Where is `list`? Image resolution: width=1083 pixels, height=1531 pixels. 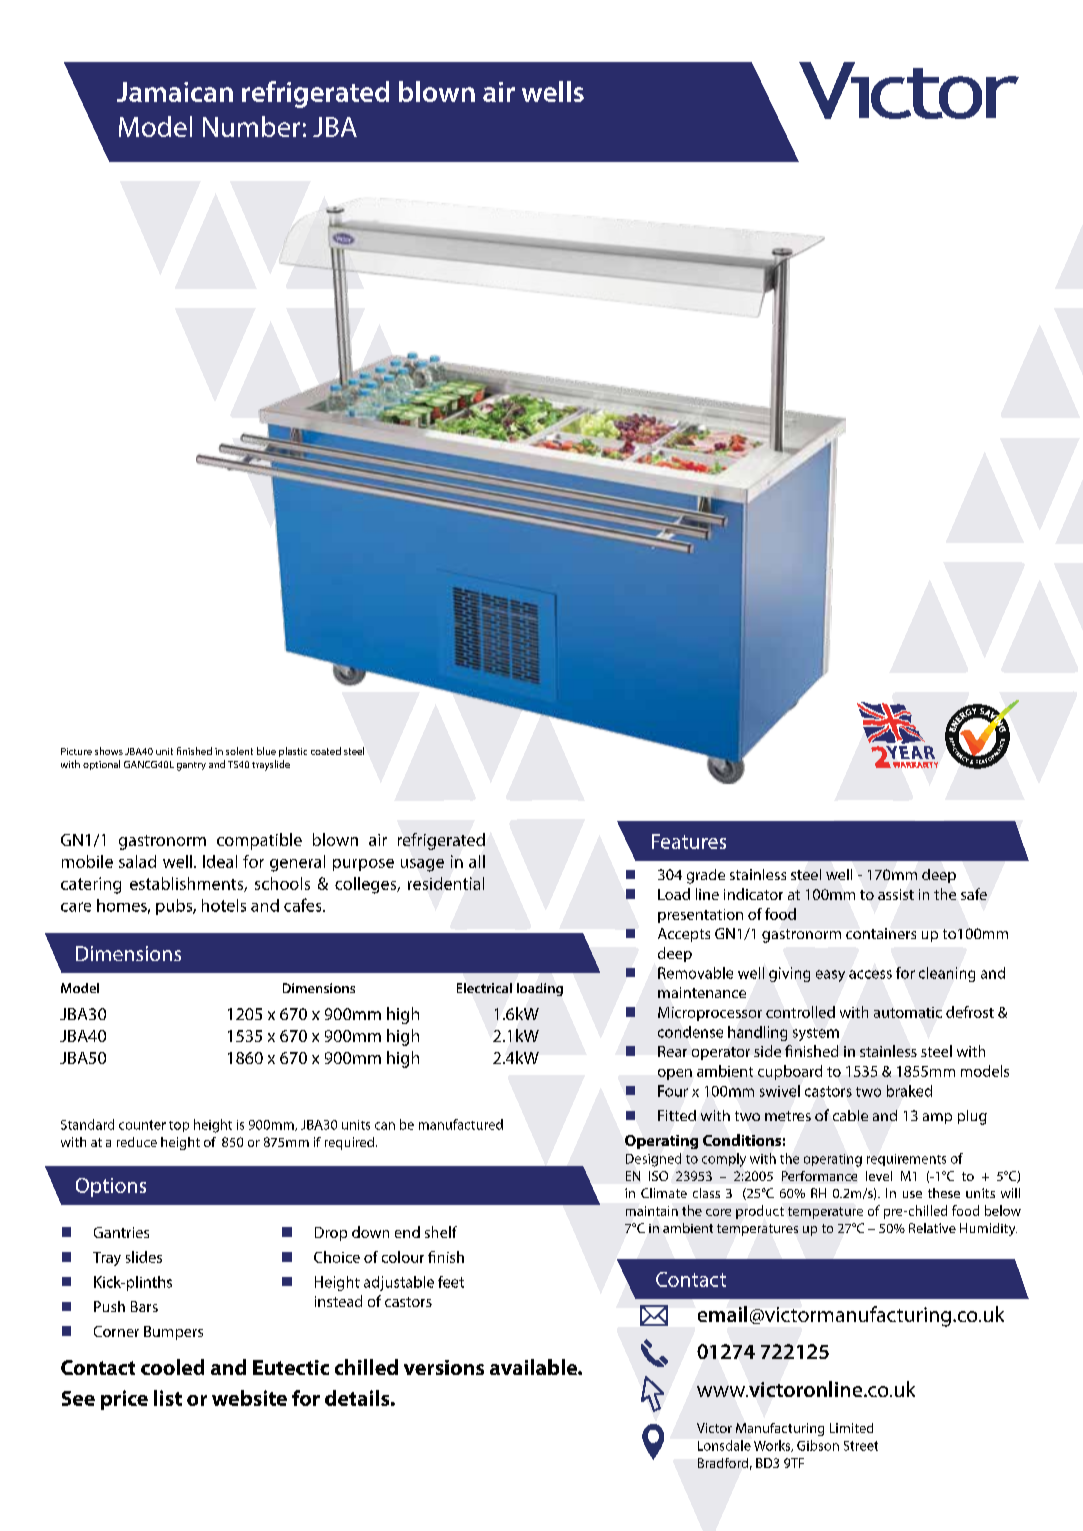 list is located at coordinates (168, 1398).
